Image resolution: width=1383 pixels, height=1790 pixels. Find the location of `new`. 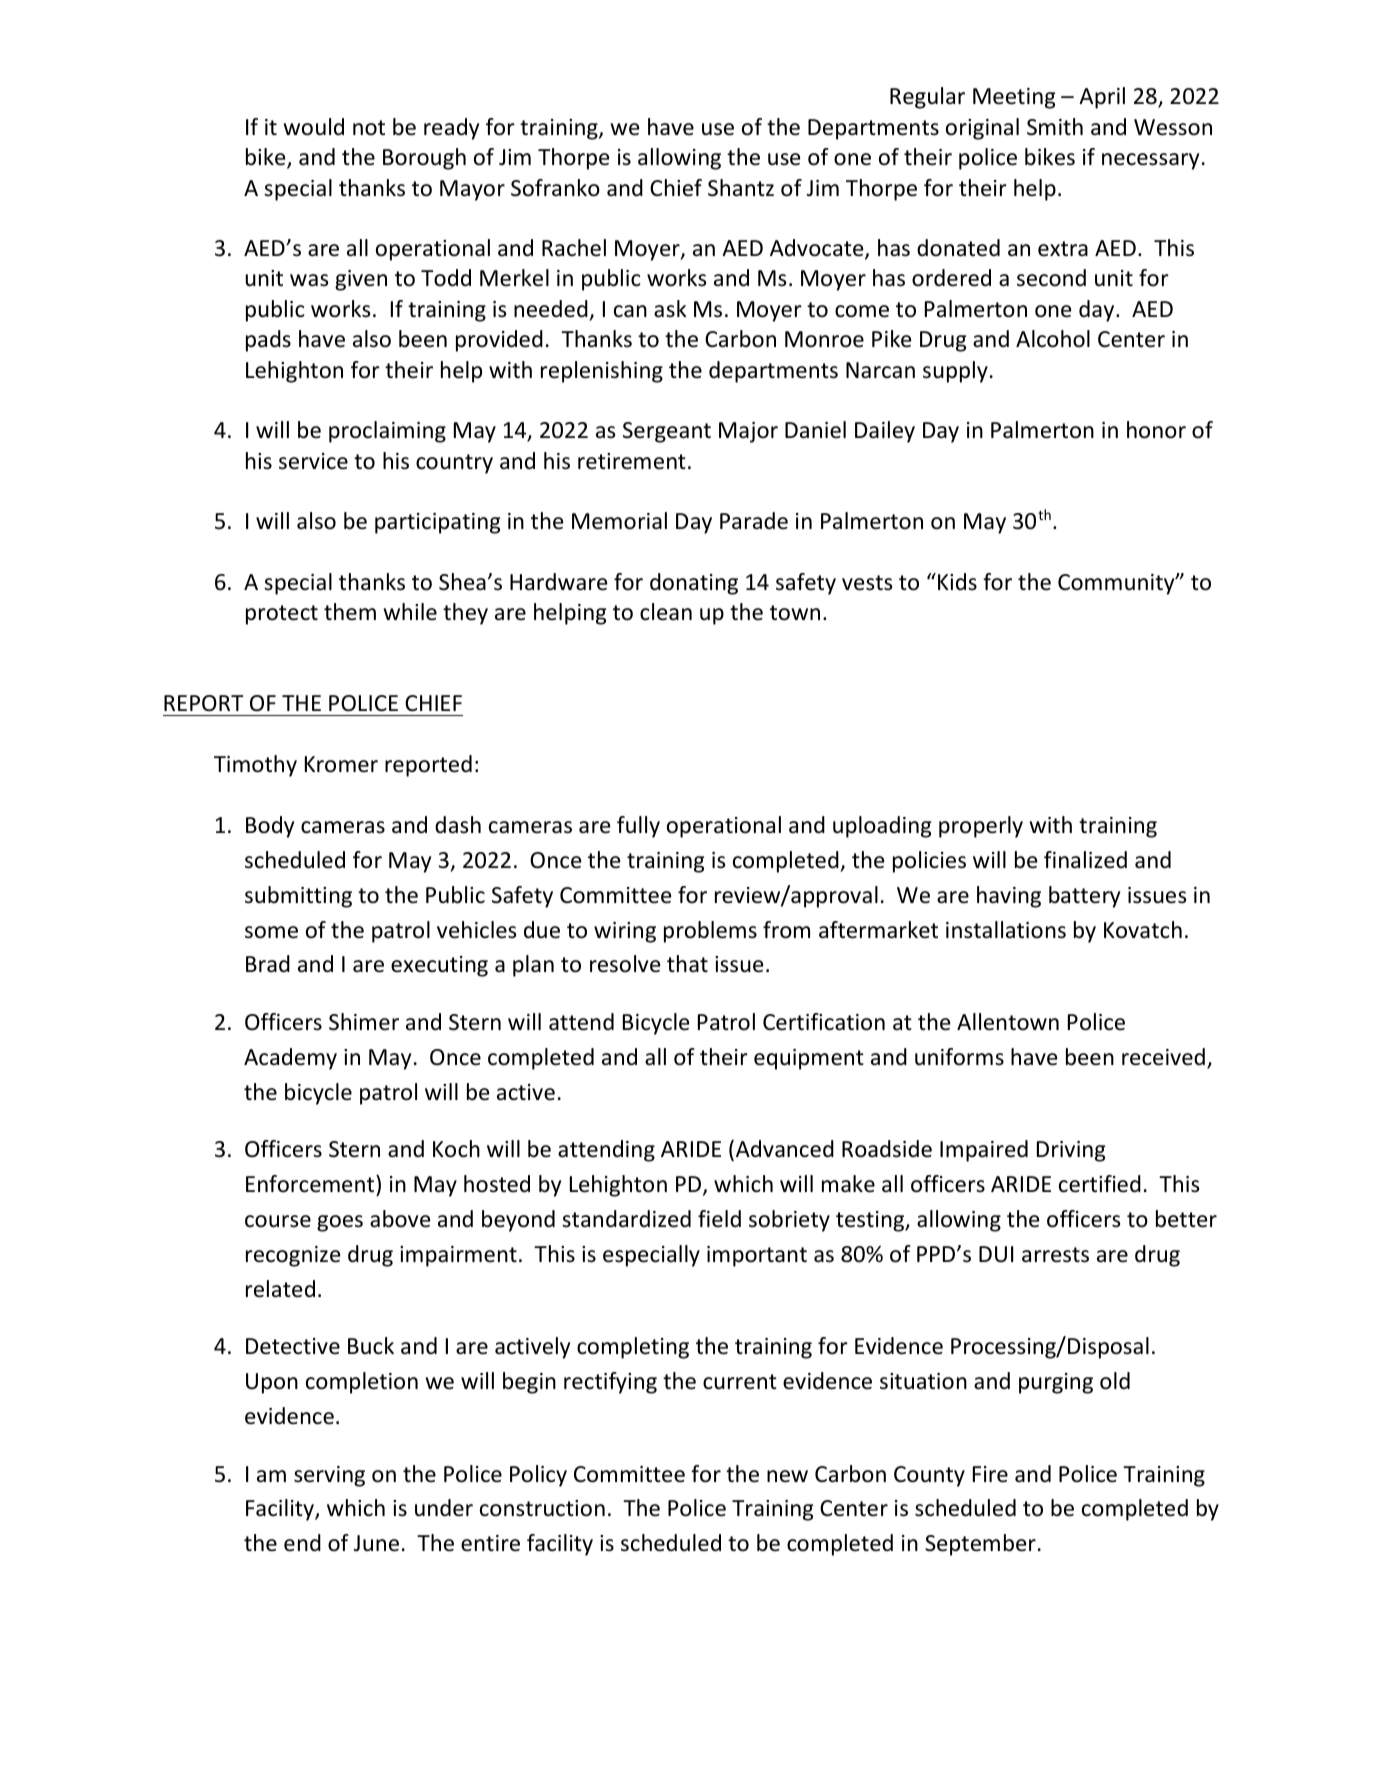

new is located at coordinates (787, 1476).
